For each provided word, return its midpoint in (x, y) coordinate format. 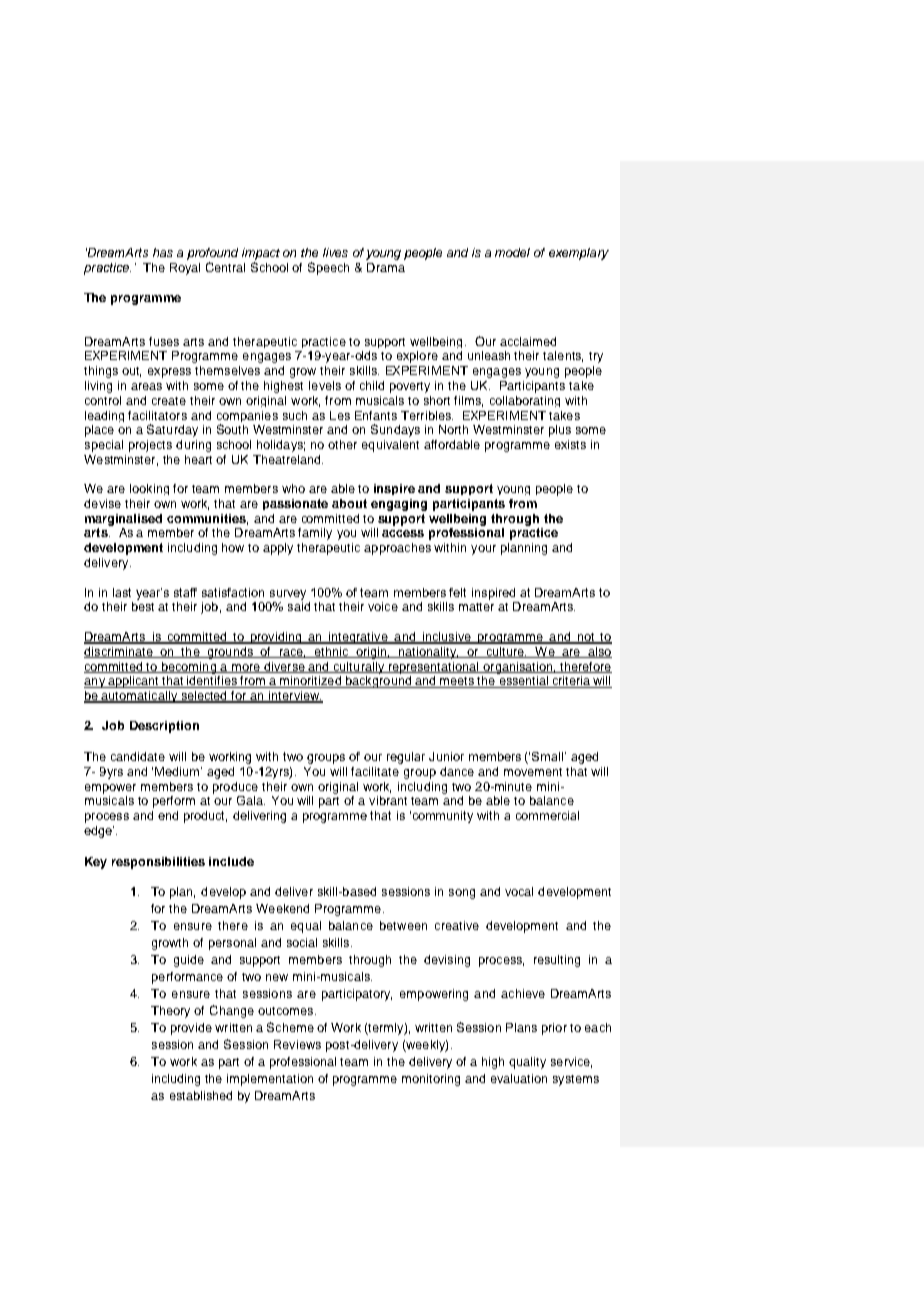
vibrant (388, 800)
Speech (328, 268)
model (512, 252)
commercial (547, 815)
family (315, 534)
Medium (178, 771)
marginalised (123, 520)
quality (527, 1063)
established (201, 1095)
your (483, 550)
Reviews (297, 1044)
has (163, 252)
